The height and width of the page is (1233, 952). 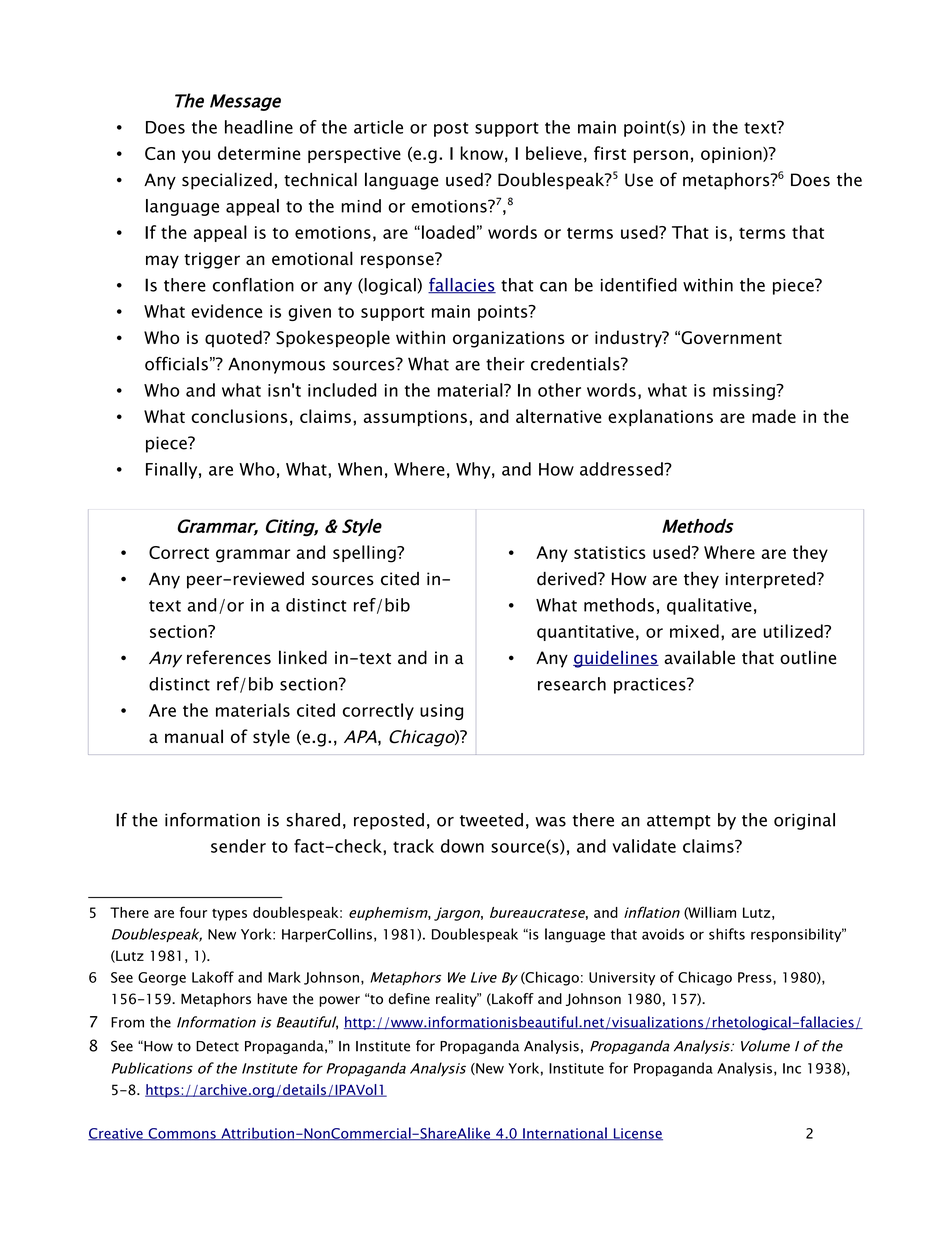 What do you see at coordinates (637, 1134) in the page?
I see `License` at bounding box center [637, 1134].
